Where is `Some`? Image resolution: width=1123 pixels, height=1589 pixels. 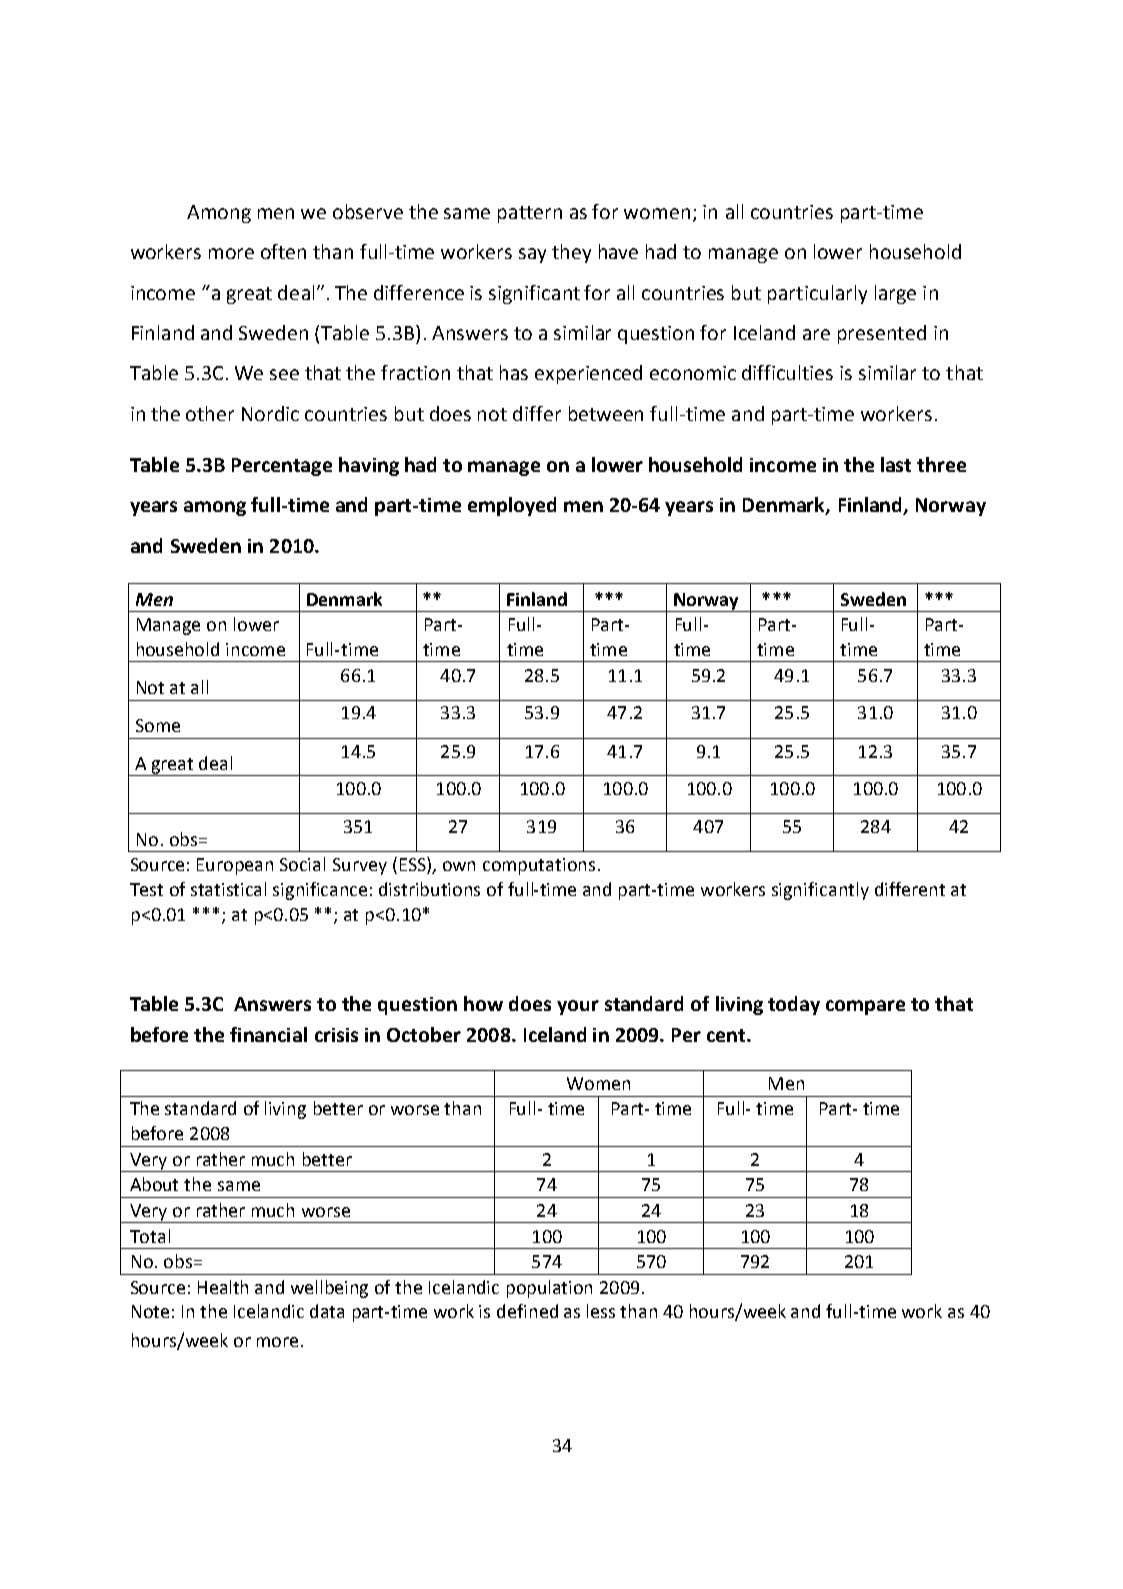
Some is located at coordinates (158, 725).
